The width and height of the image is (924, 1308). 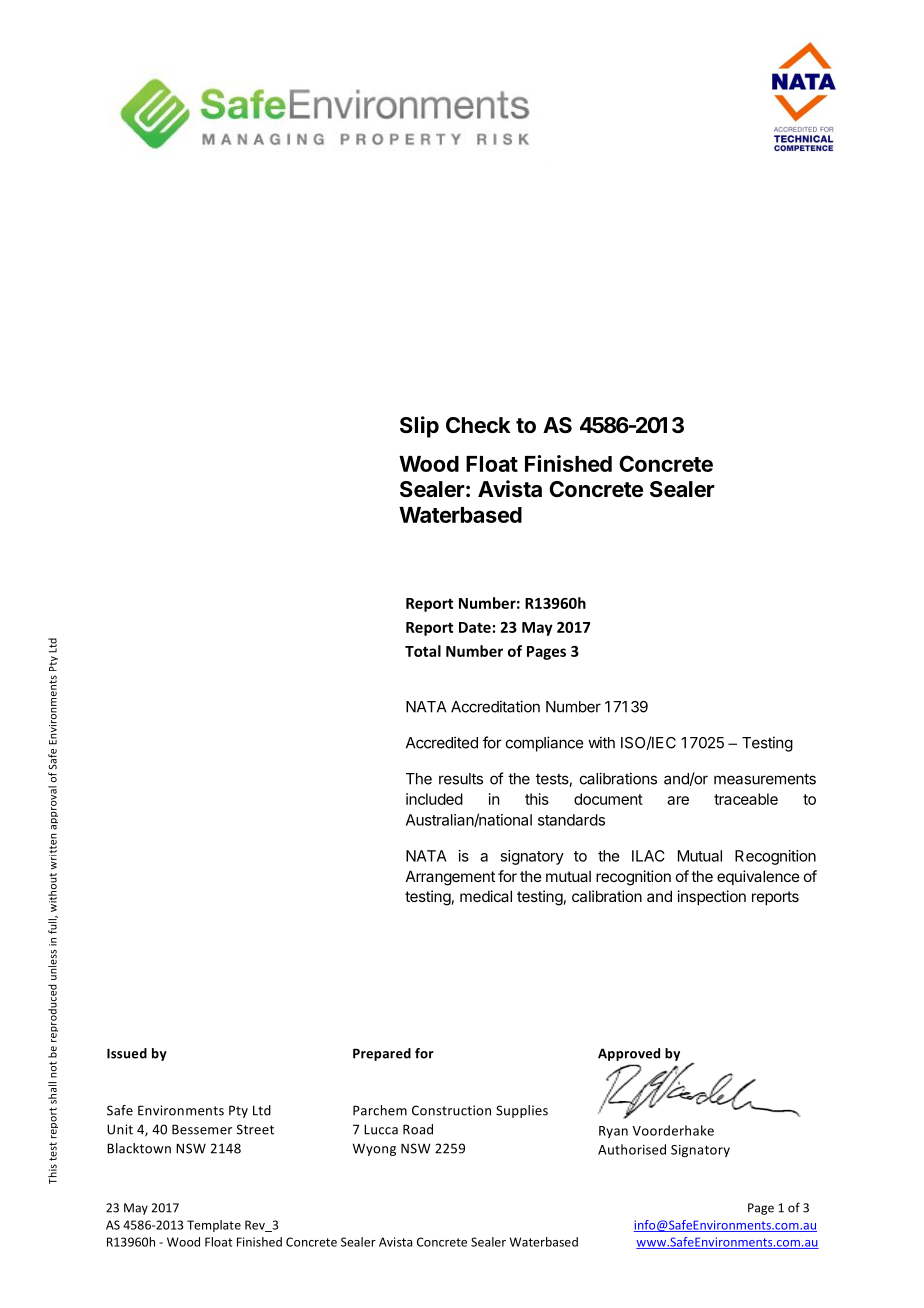 I want to click on Template, so click(x=214, y=1226).
